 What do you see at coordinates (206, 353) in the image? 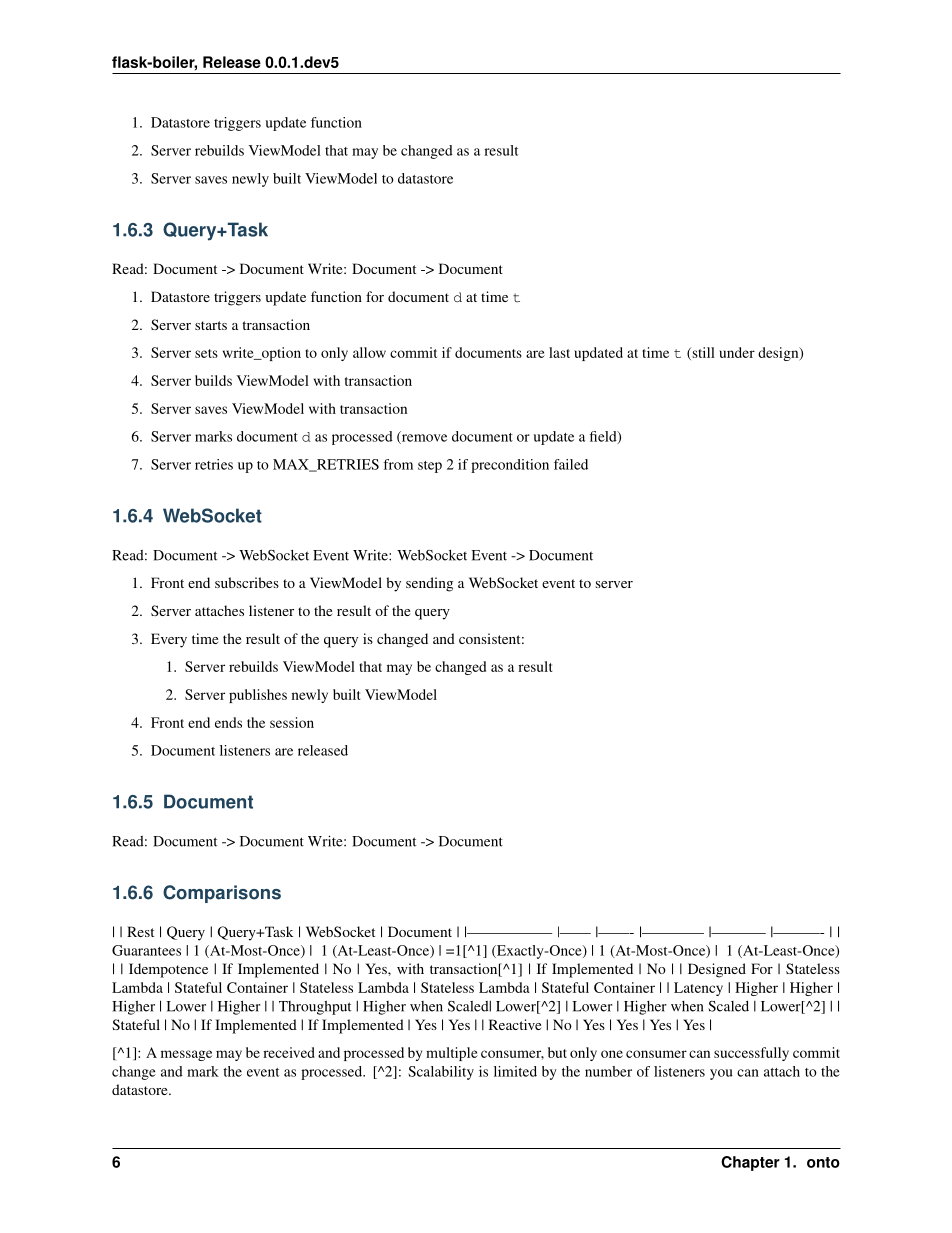
I see `sets` at bounding box center [206, 353].
